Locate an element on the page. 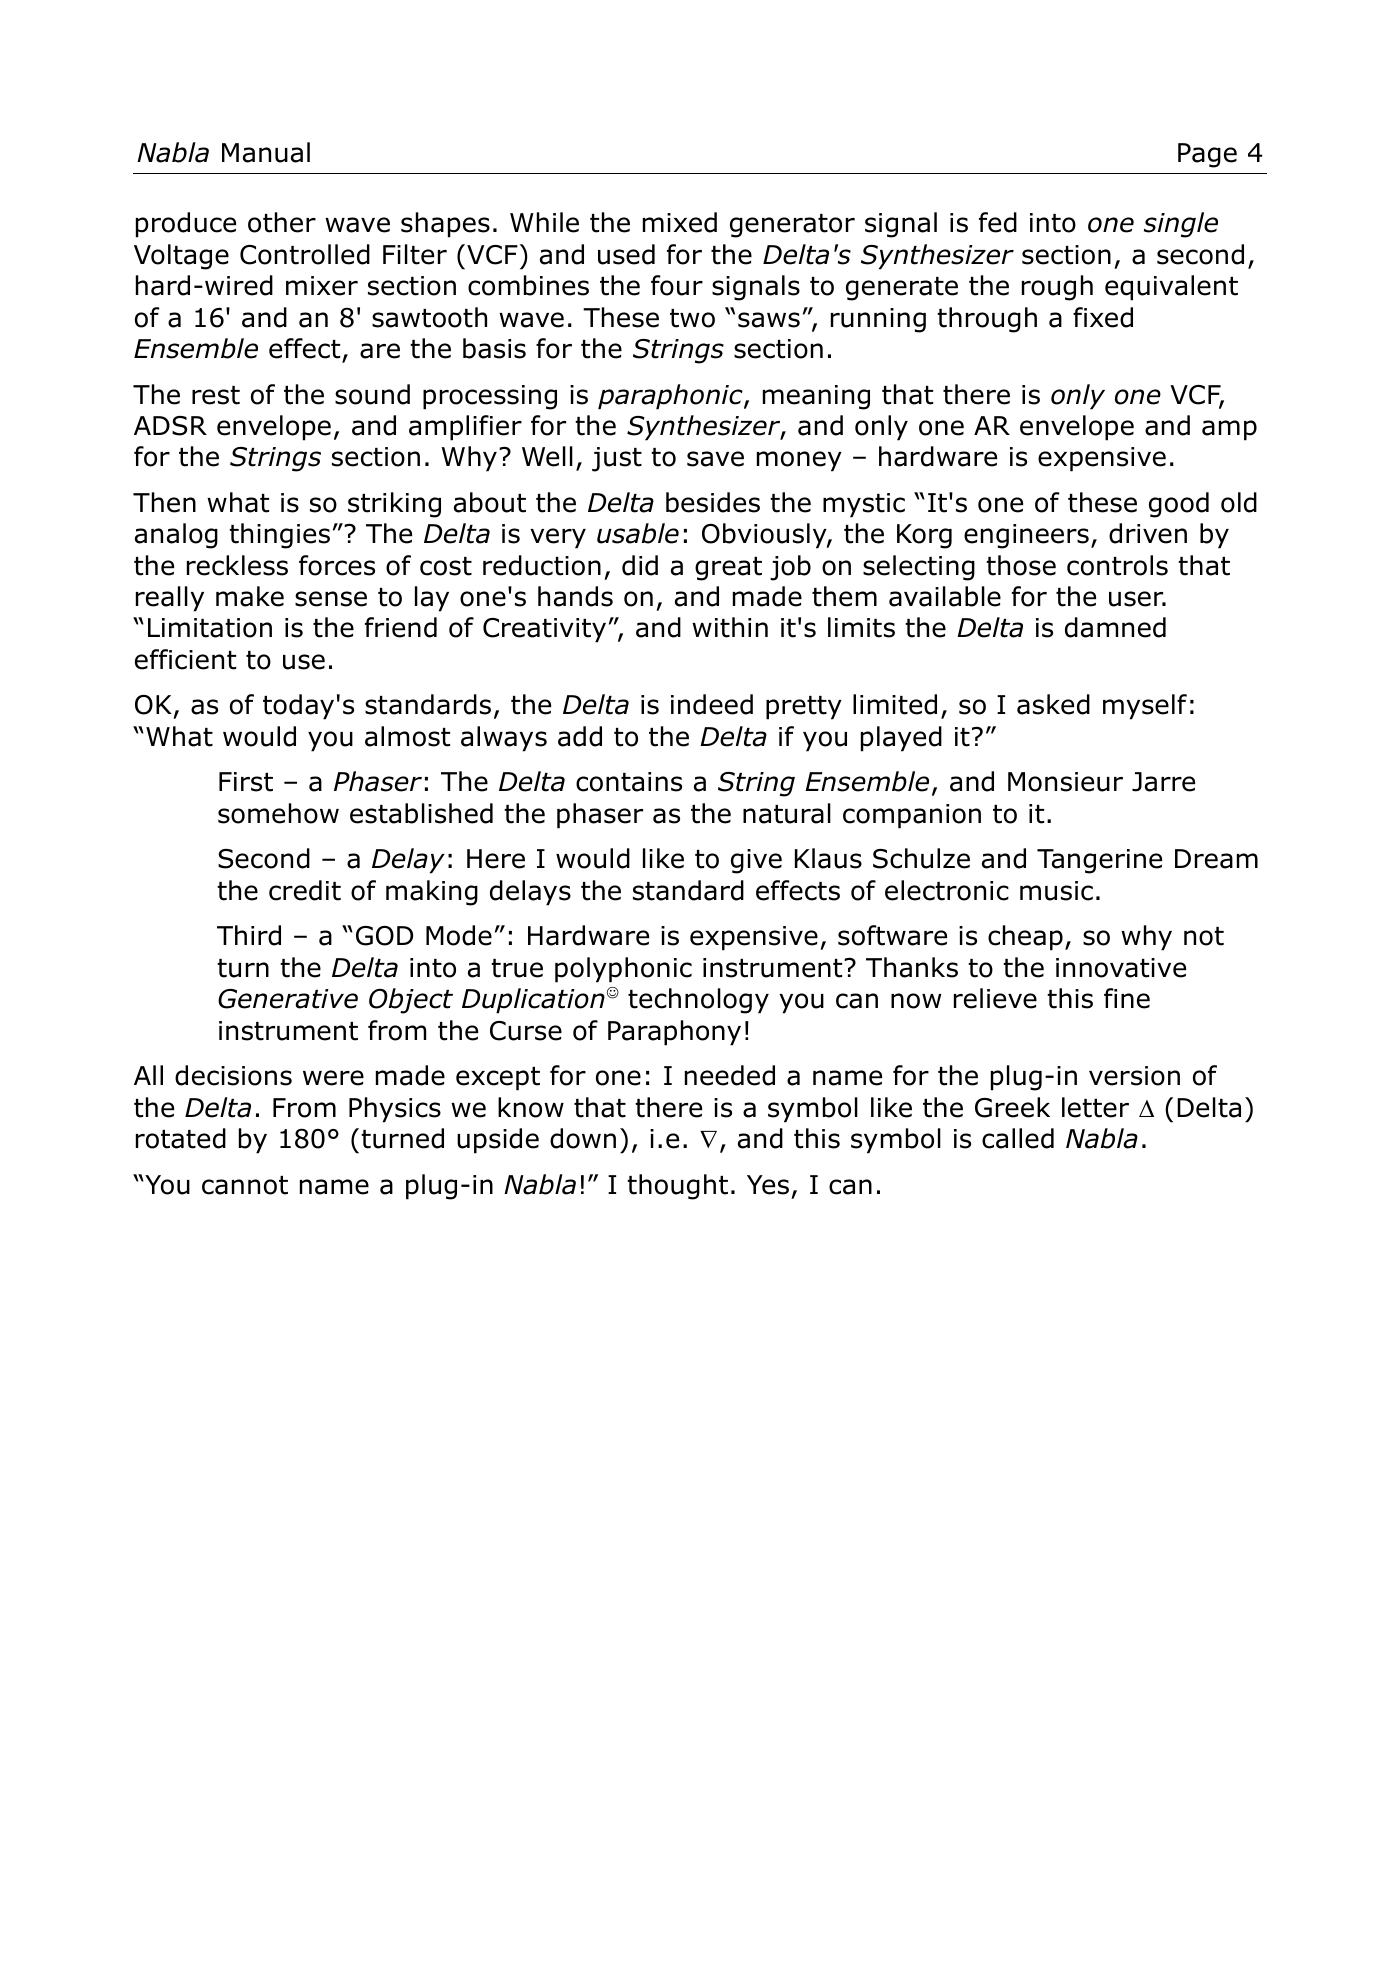 The height and width of the page is (1981, 1400). thingies is located at coordinates (279, 536).
